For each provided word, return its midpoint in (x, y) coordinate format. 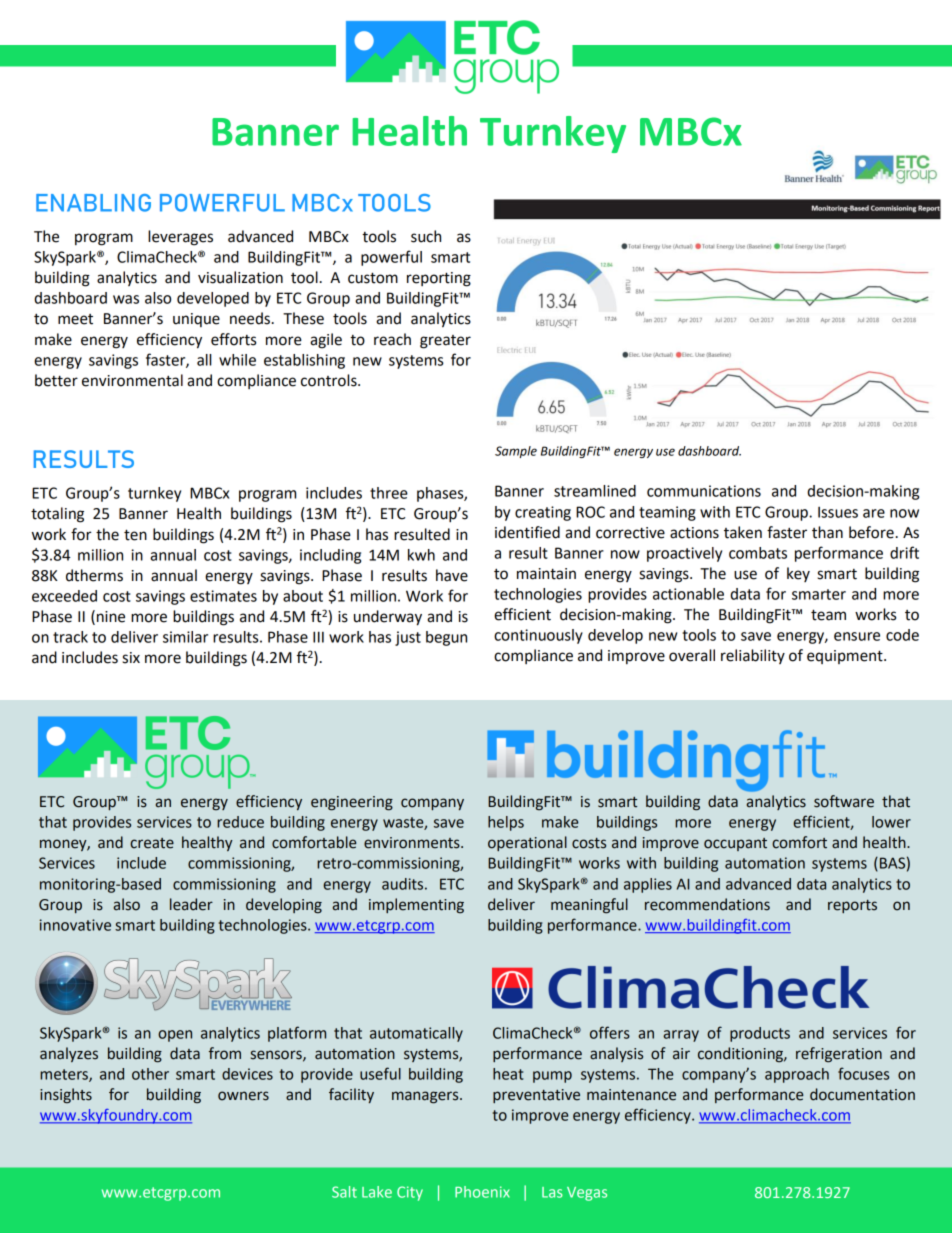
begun (446, 638)
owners (243, 1096)
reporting (439, 279)
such (426, 236)
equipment (846, 657)
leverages (180, 238)
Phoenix (482, 1192)
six (131, 658)
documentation (862, 1094)
